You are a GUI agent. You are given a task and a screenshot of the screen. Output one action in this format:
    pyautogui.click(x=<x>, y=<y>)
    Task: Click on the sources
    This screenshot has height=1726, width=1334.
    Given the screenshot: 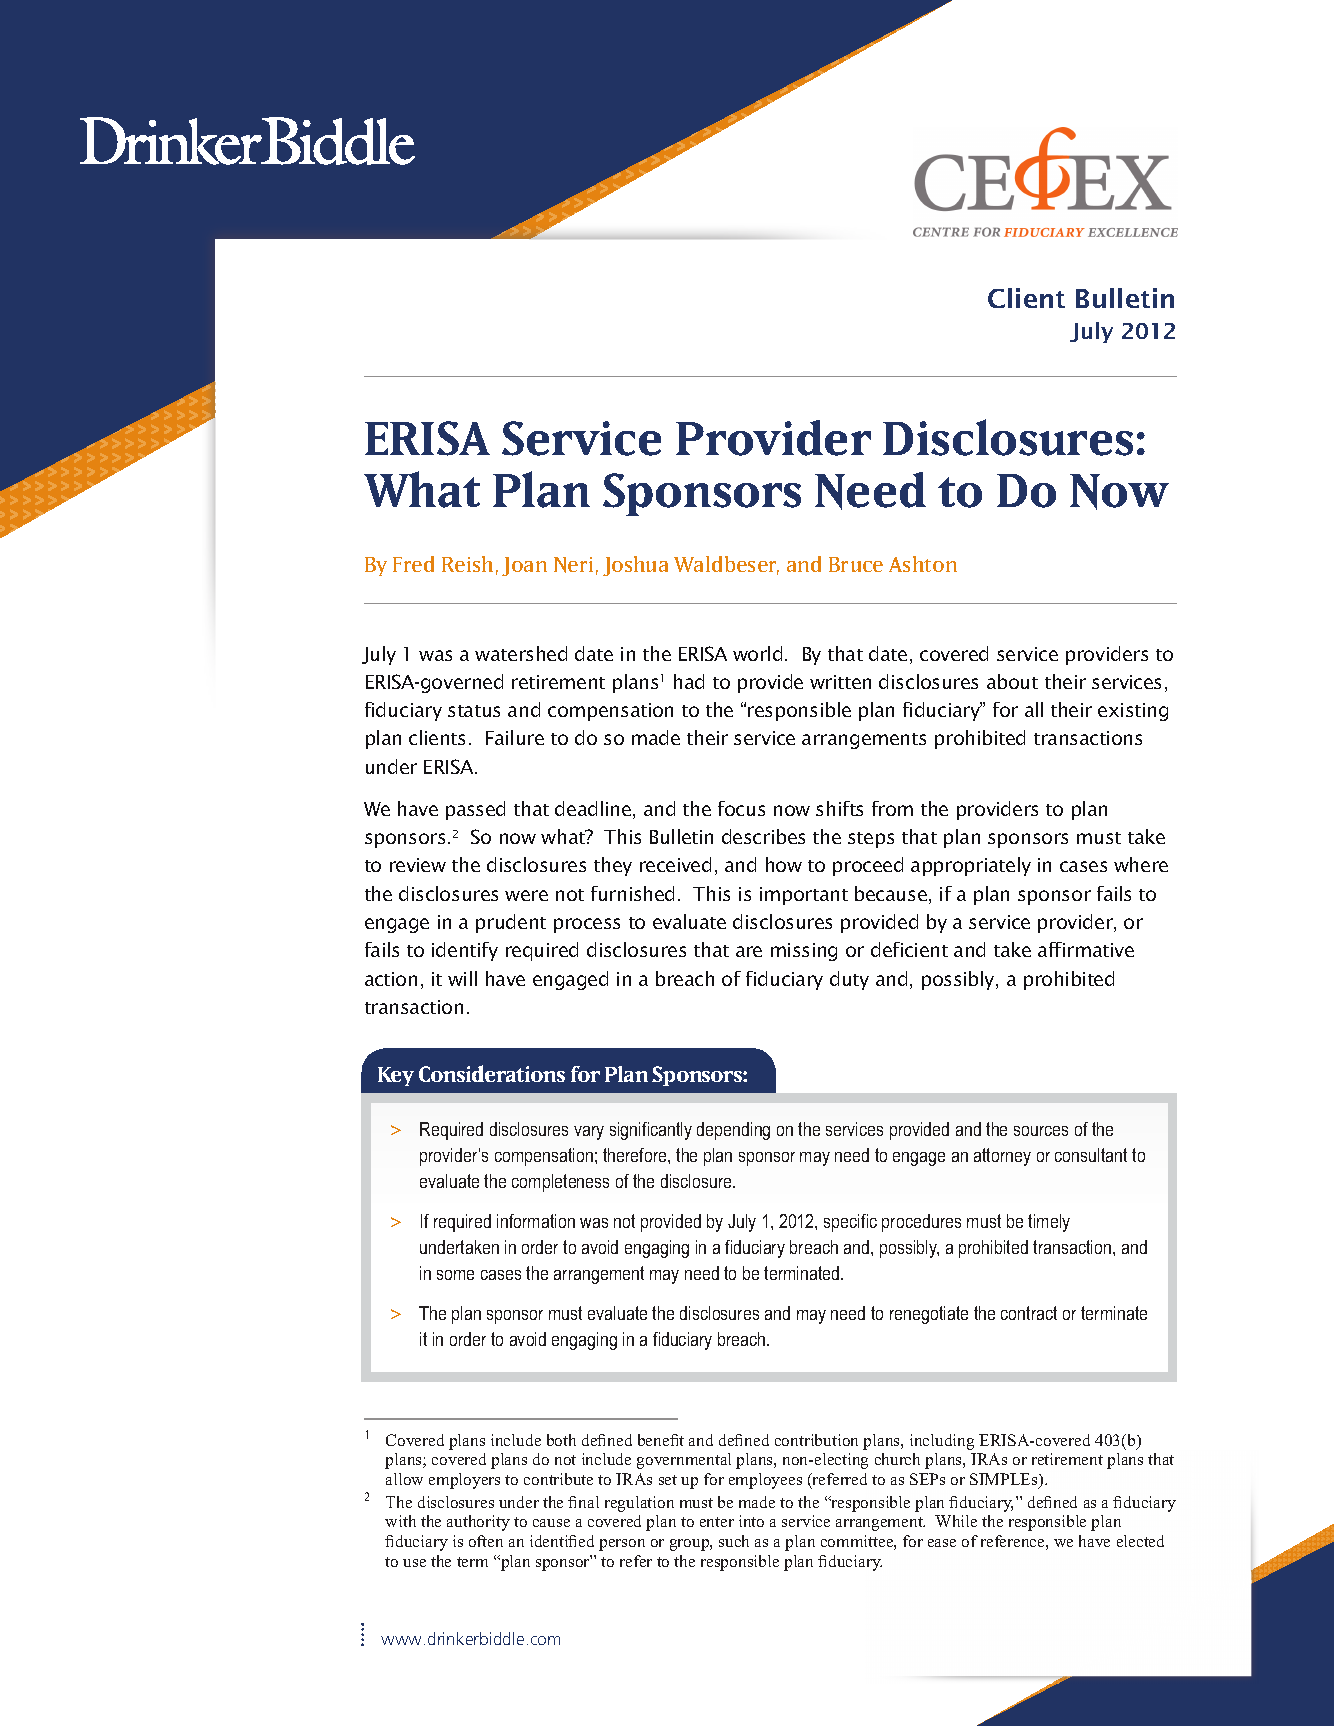 What is the action you would take?
    pyautogui.click(x=1041, y=1131)
